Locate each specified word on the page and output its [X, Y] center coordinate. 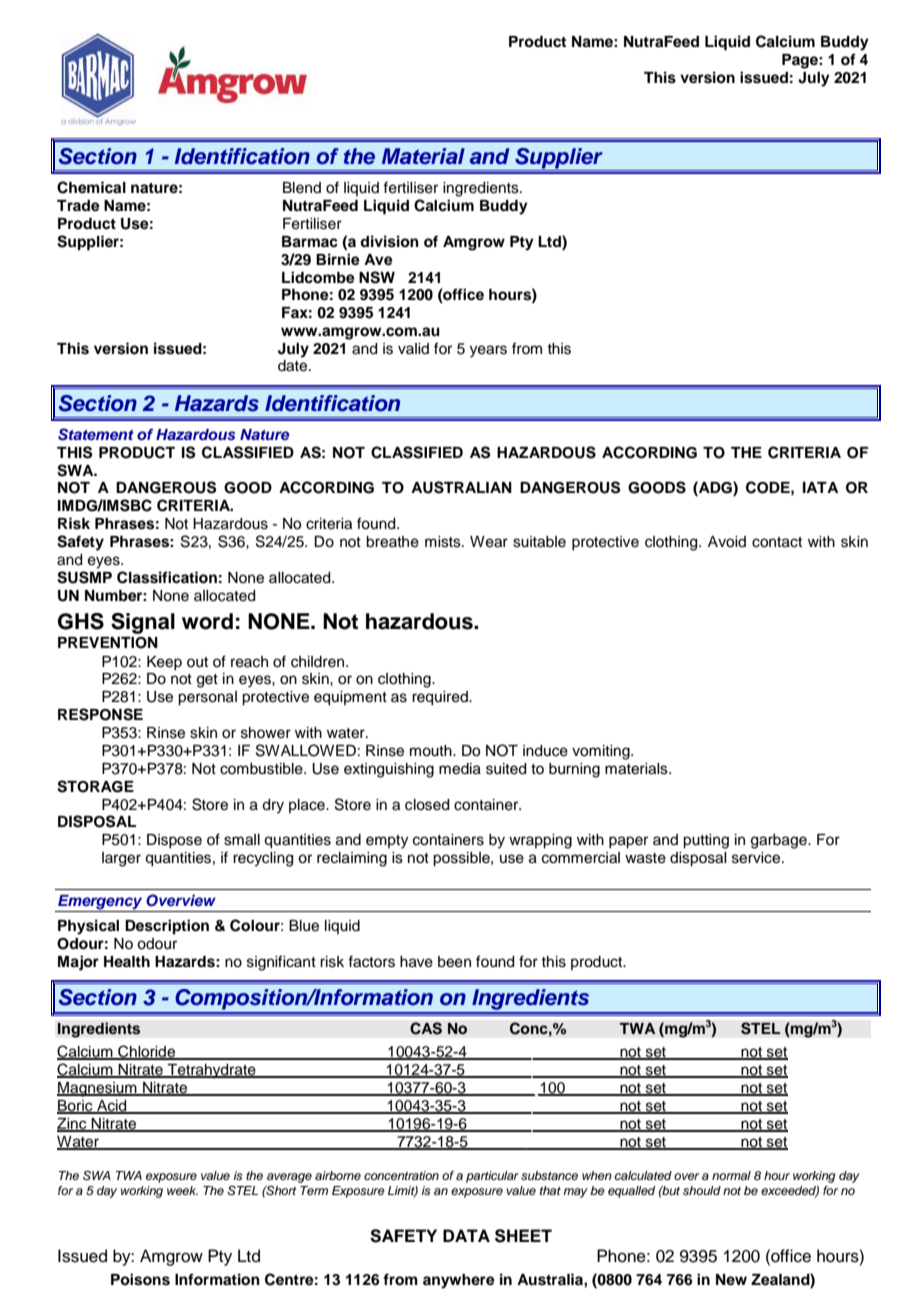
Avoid [727, 542]
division [389, 241]
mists [444, 542]
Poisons [140, 1279]
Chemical [91, 187]
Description [167, 927]
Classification [167, 577]
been [454, 962]
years [488, 351]
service [757, 858]
